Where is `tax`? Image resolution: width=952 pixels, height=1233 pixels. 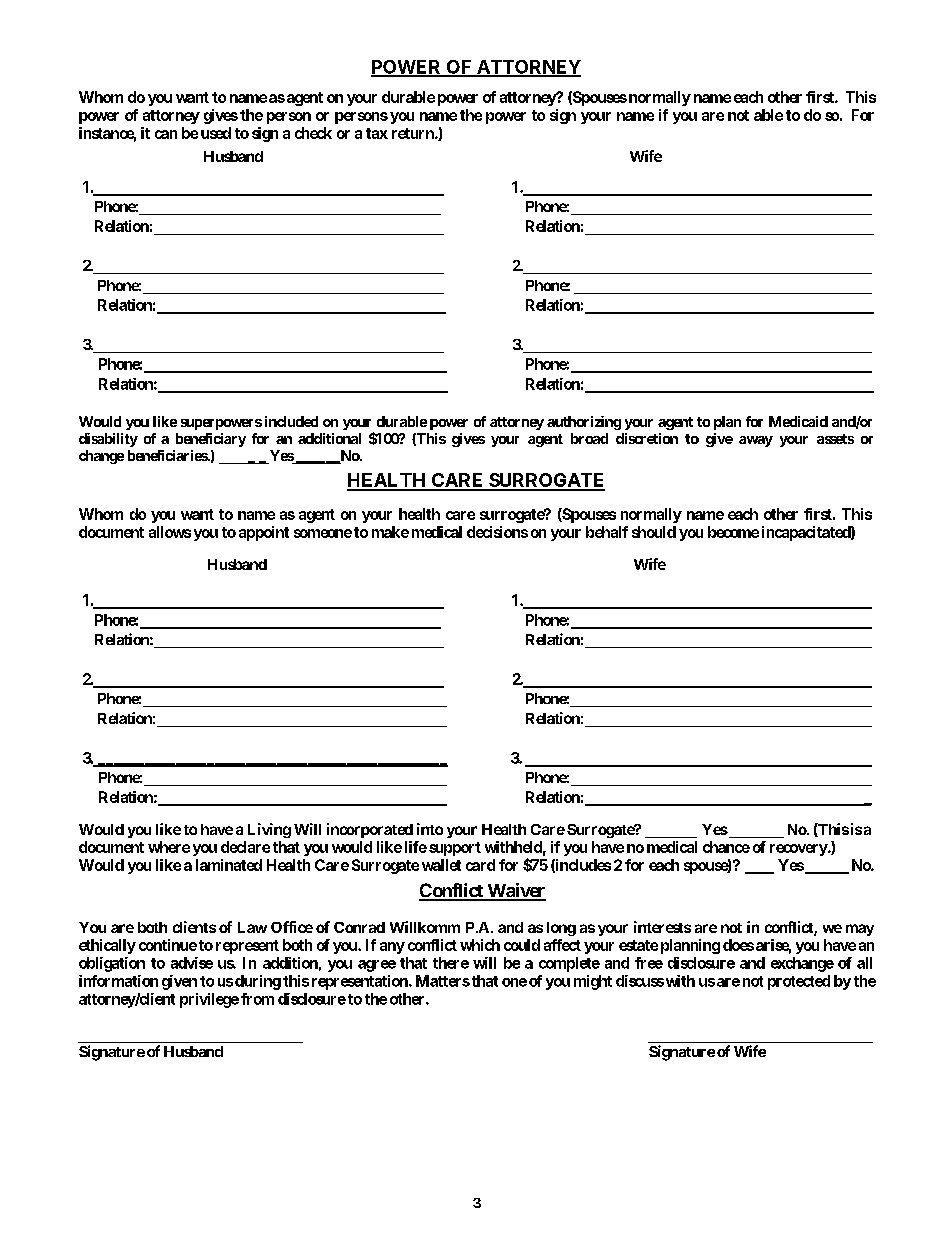 tax is located at coordinates (377, 133).
